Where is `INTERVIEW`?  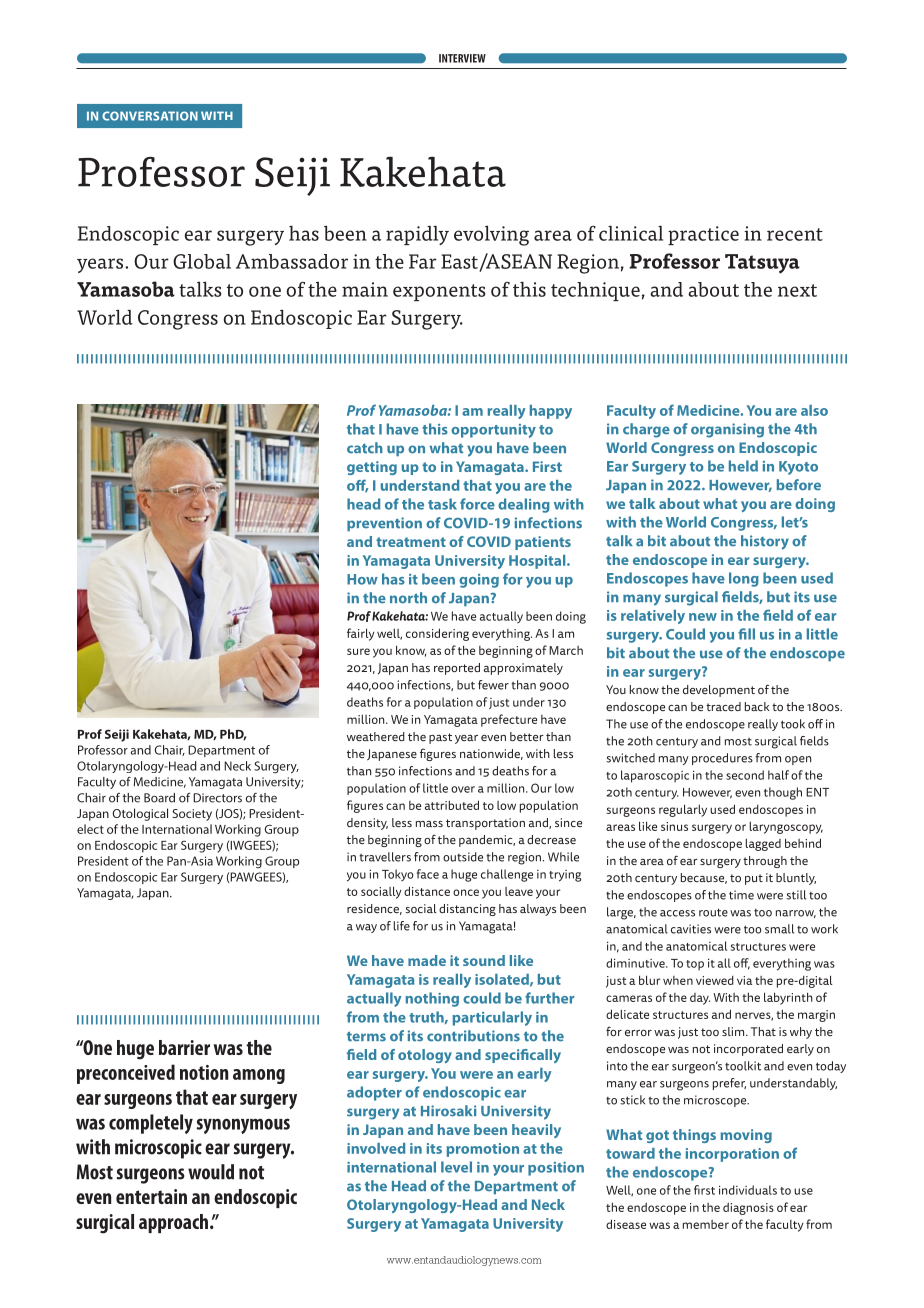 INTERVIEW is located at coordinates (462, 58).
